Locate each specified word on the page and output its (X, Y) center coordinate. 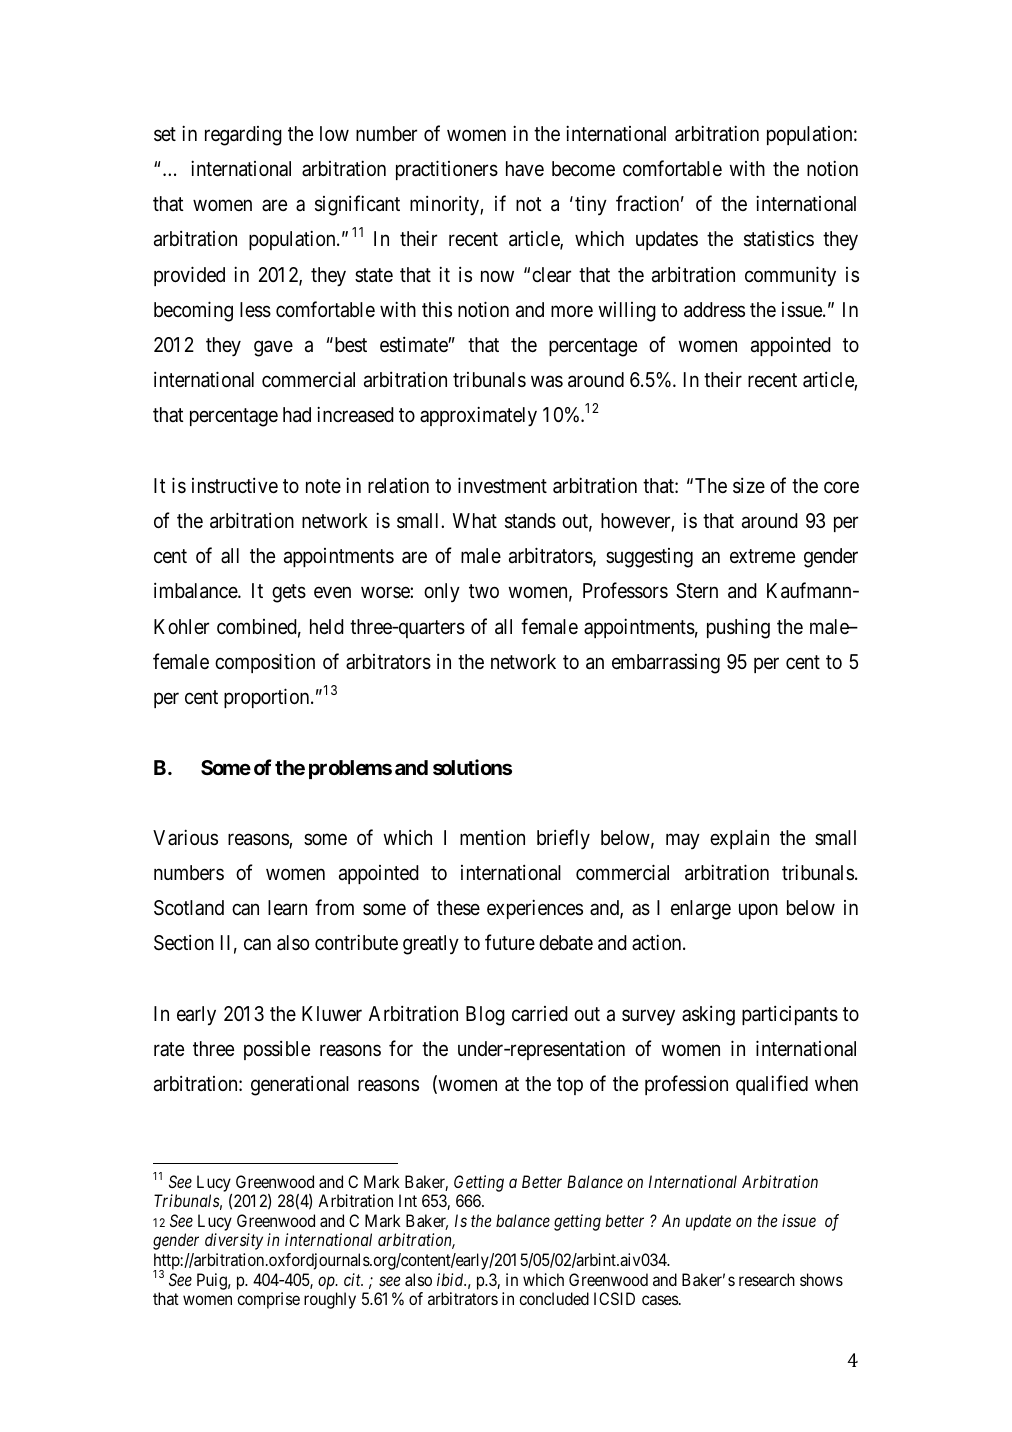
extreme (762, 556)
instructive (235, 485)
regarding (243, 136)
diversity (234, 1241)
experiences (535, 909)
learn (287, 908)
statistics (779, 238)
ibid (451, 1279)
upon (758, 911)
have (525, 168)
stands (530, 521)
